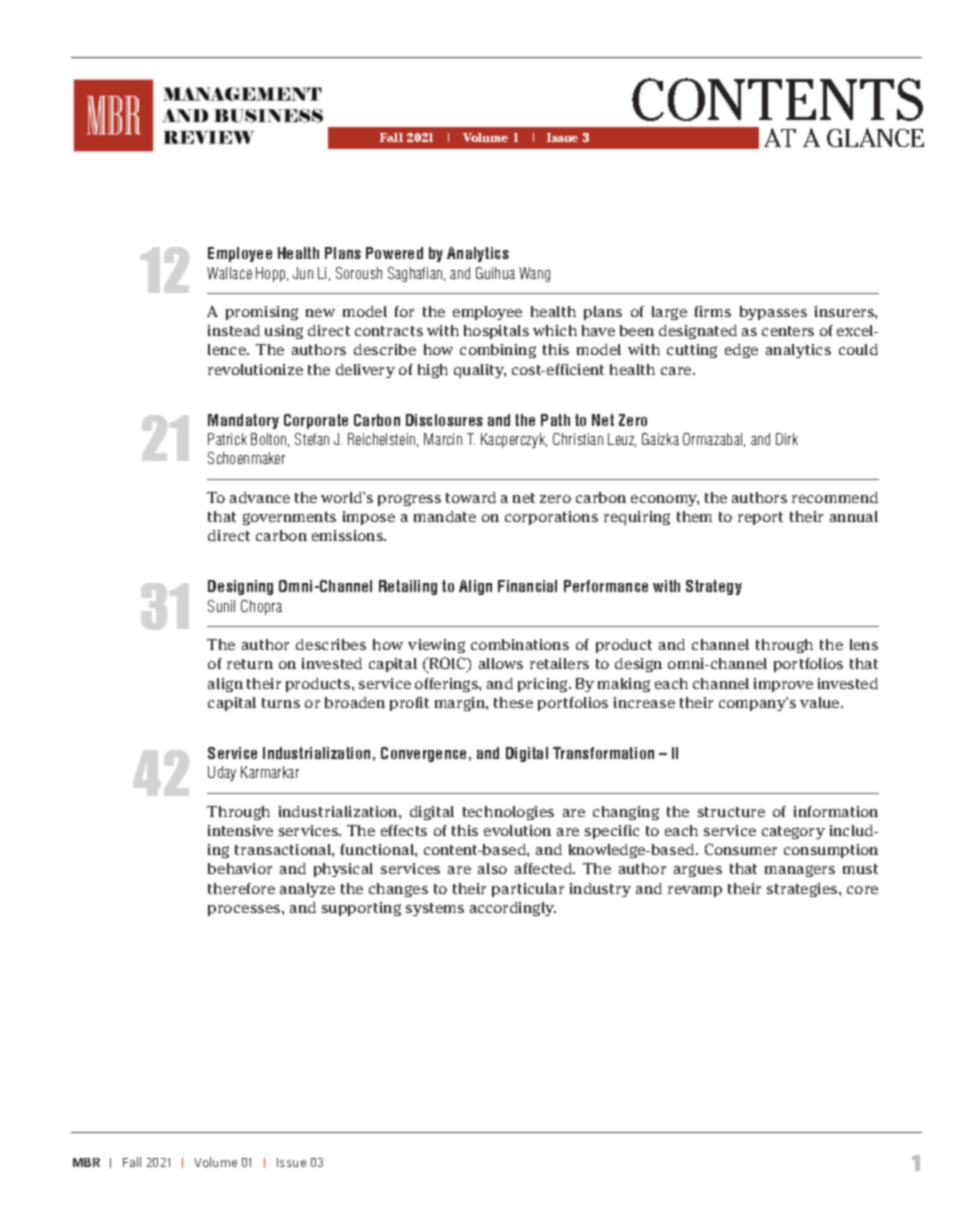 This screenshot has height=1211, width=980. I want to click on accordingly, so click(513, 909).
